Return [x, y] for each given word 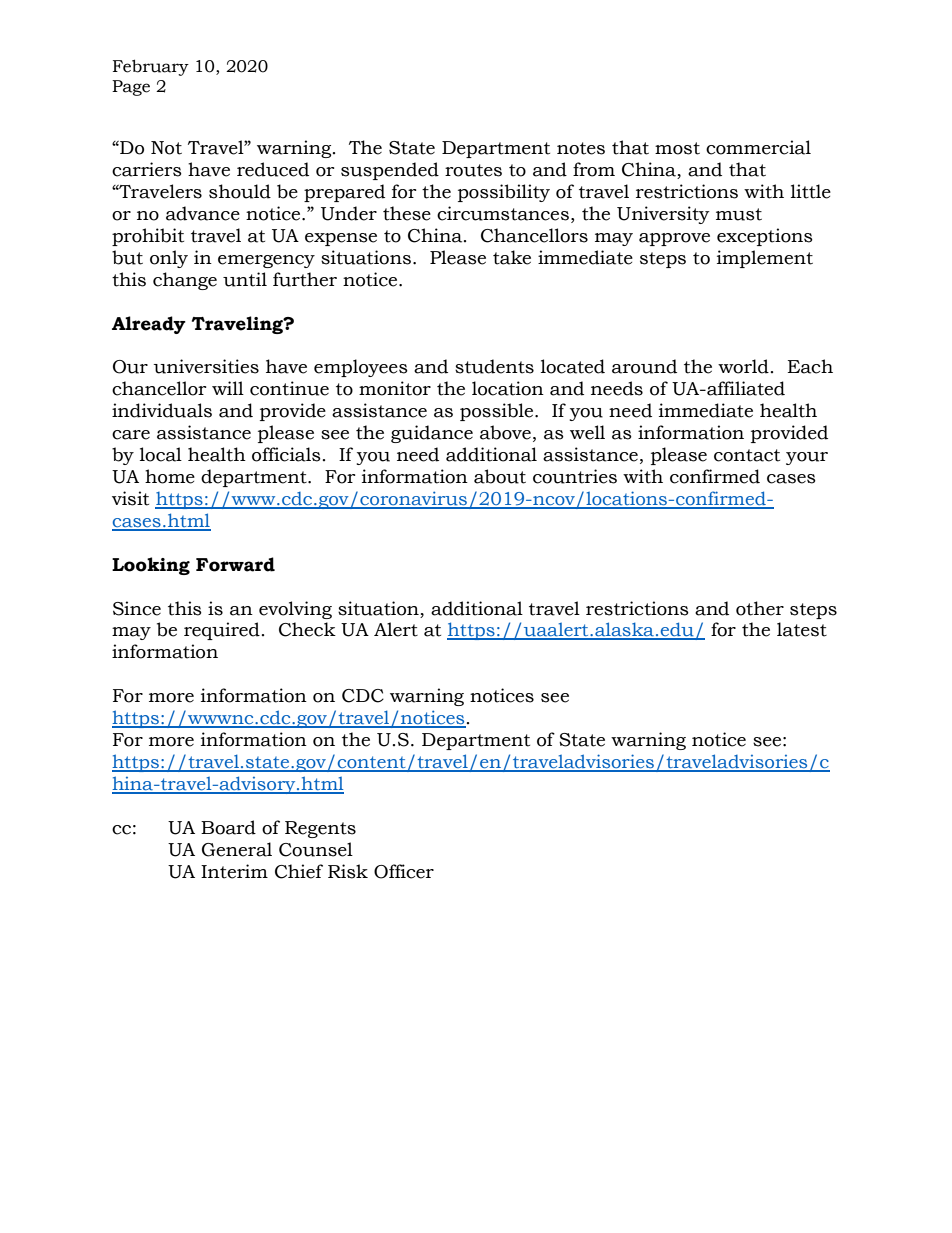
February [151, 67]
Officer [404, 871]
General [237, 849]
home [170, 476]
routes [473, 170]
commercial [758, 147]
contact [747, 455]
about [500, 476]
